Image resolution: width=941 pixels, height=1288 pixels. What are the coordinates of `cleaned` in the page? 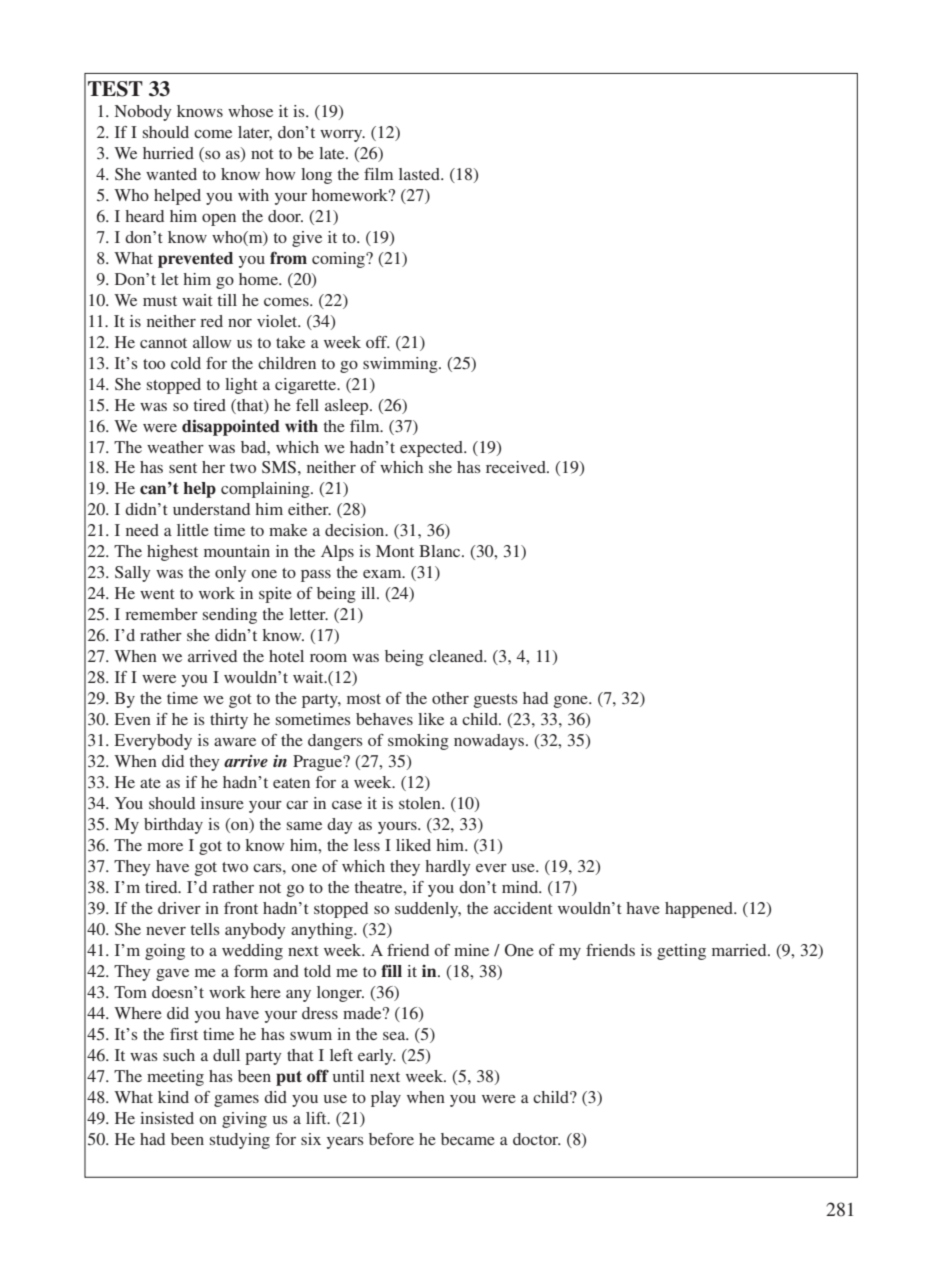 It's located at (457, 656).
